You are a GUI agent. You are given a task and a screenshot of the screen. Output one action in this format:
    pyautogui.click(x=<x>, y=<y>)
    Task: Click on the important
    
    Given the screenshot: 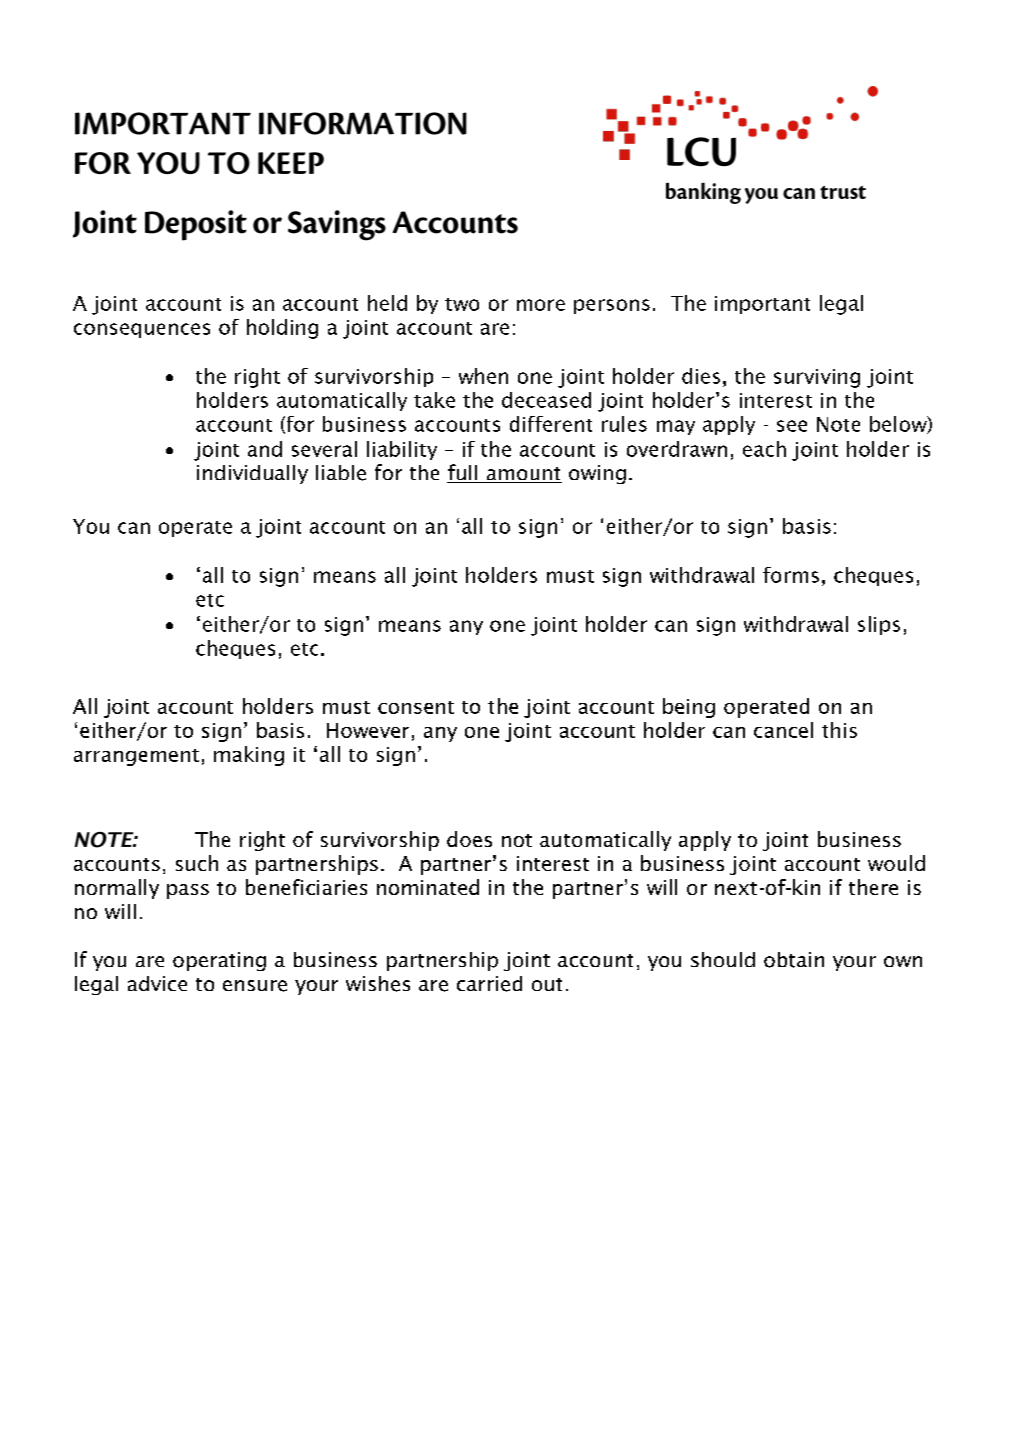 What is the action you would take?
    pyautogui.click(x=762, y=305)
